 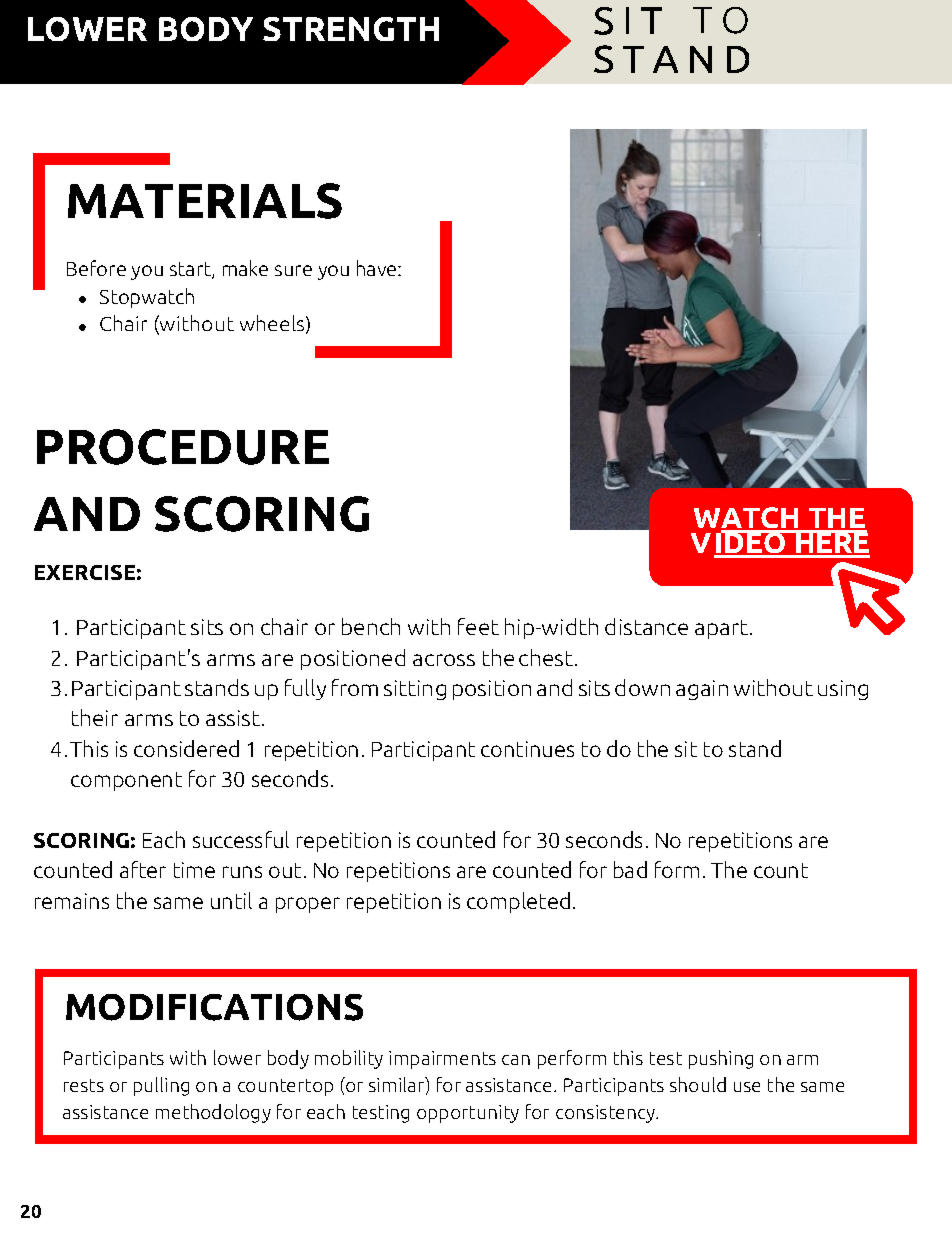 What do you see at coordinates (355, 687) in the image?
I see `from` at bounding box center [355, 687].
